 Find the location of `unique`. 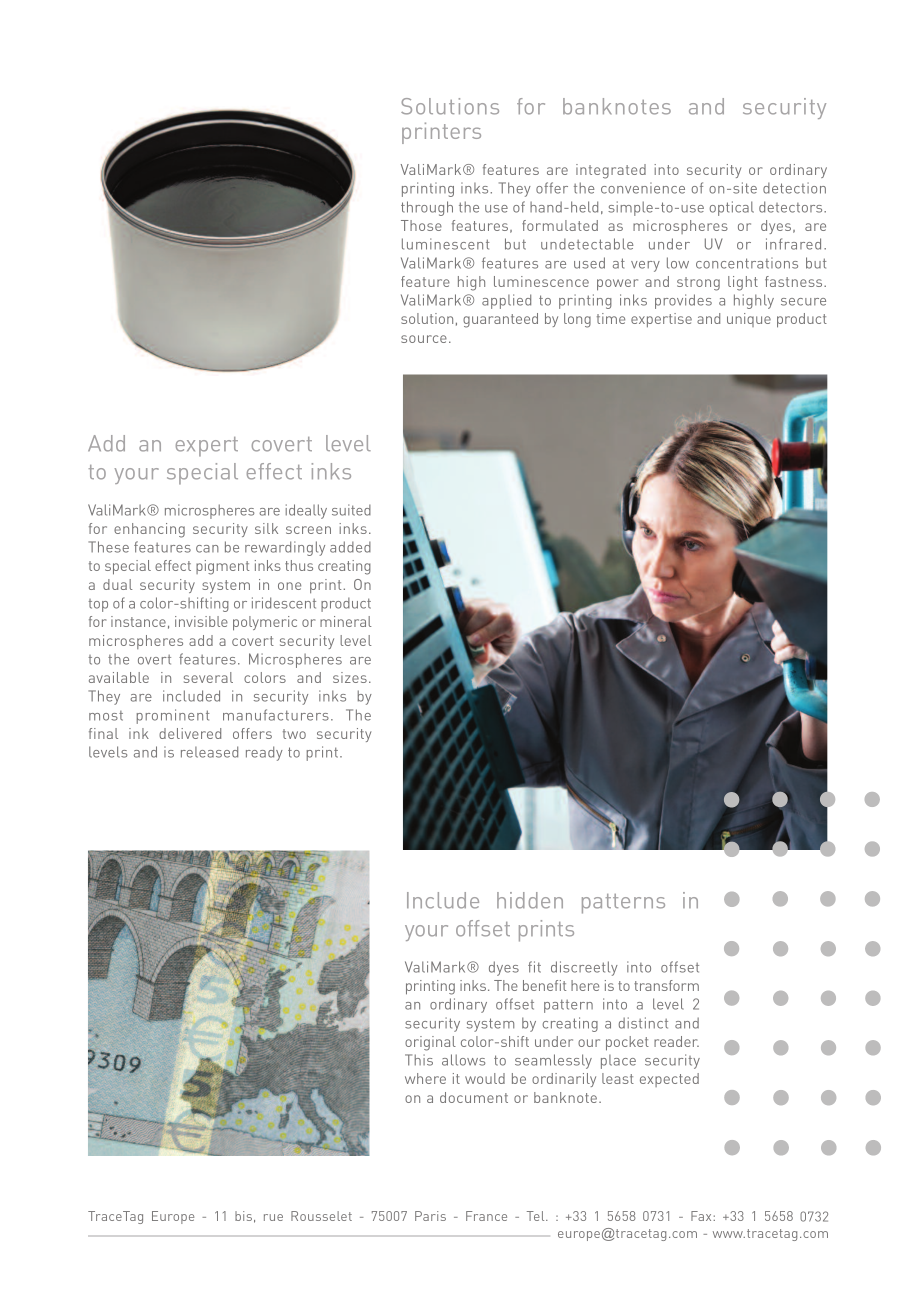

unique is located at coordinates (749, 320).
